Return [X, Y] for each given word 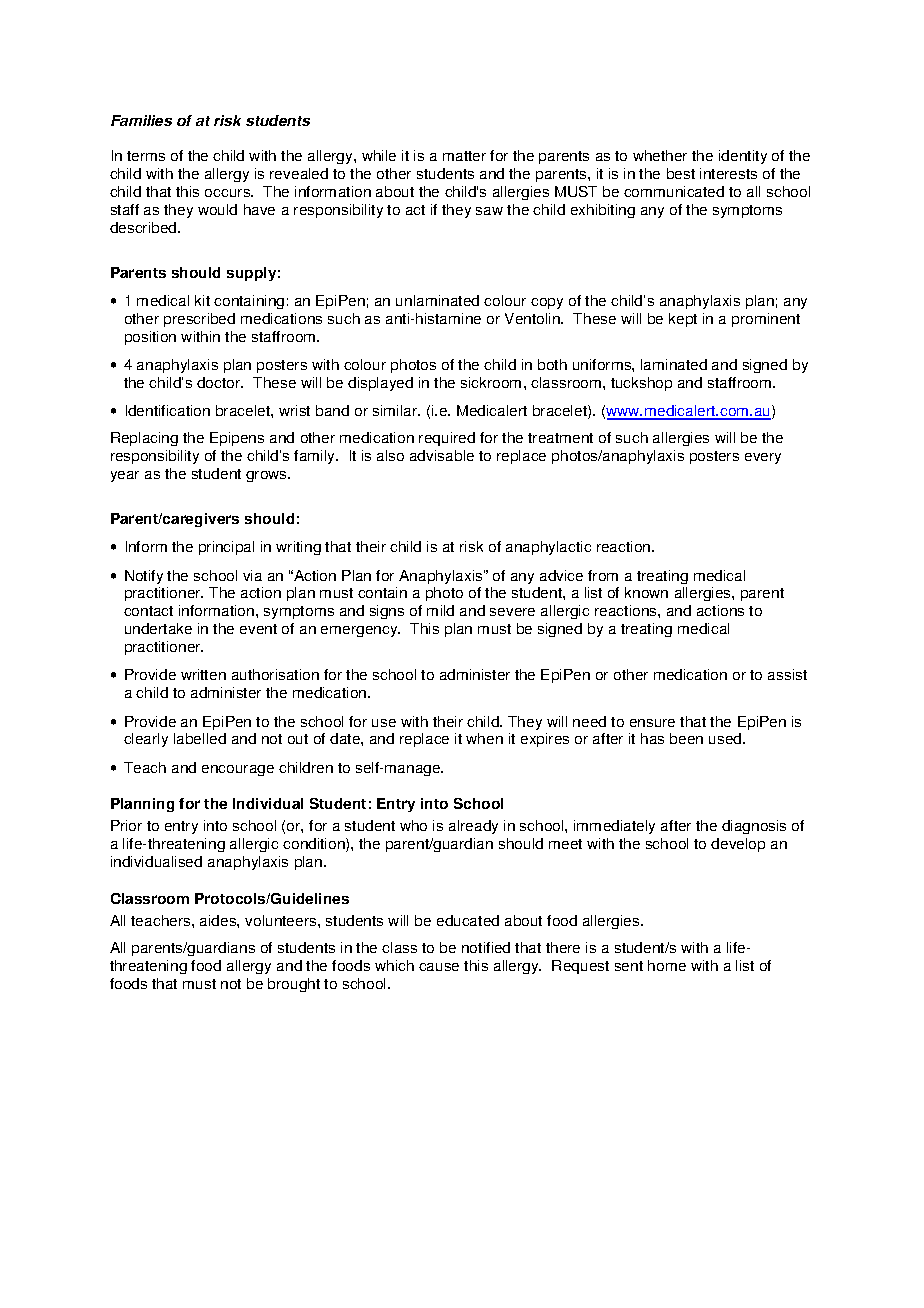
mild [440, 610]
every [763, 458]
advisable [442, 455]
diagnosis [754, 827]
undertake [158, 628]
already [473, 827]
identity [743, 157]
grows [267, 476]
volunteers [282, 920]
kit [202, 300]
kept [683, 320]
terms [146, 156]
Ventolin [533, 318]
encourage [238, 770]
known [646, 592]
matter [464, 156]
